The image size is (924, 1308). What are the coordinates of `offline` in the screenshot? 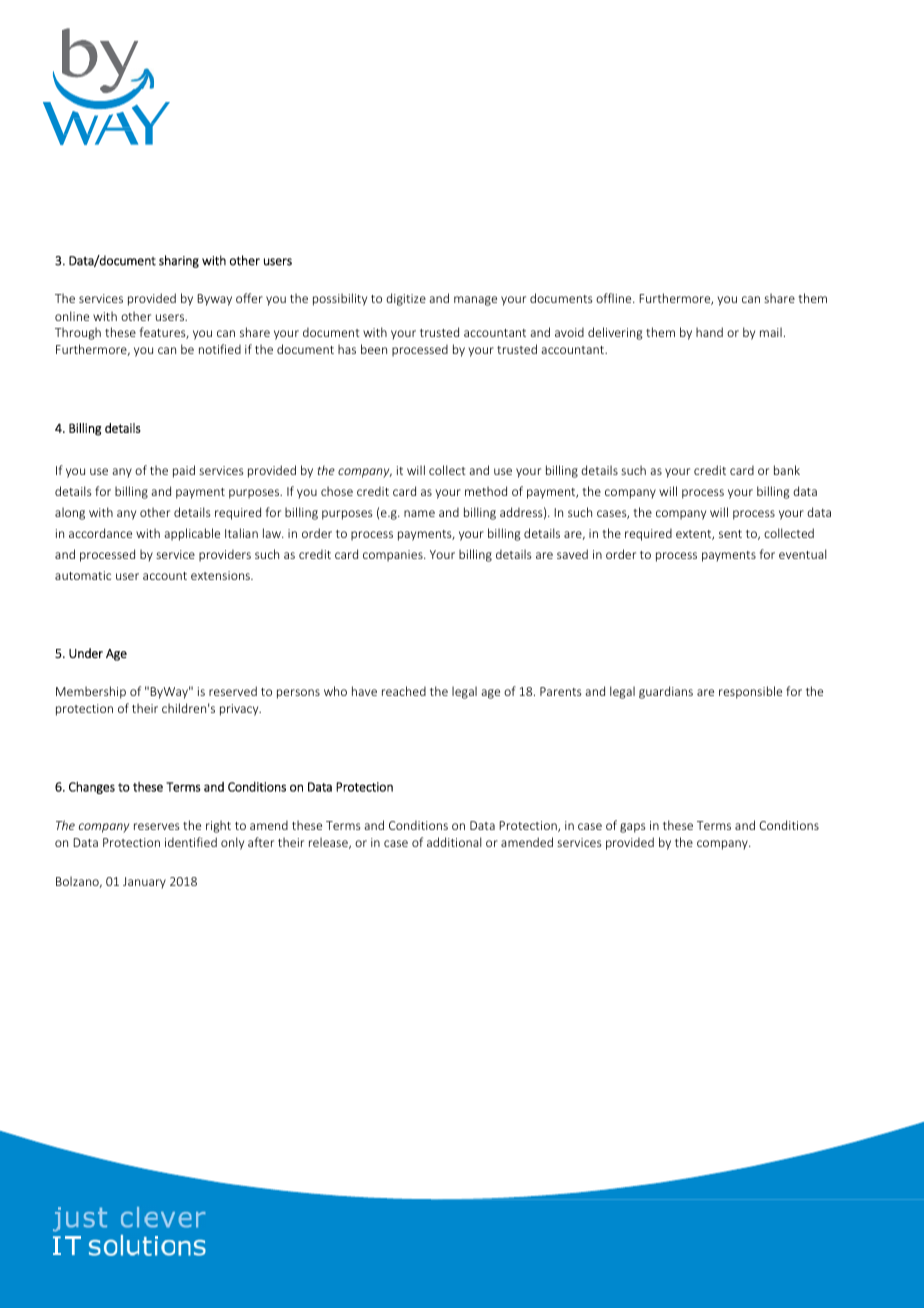 It's located at (615, 298).
